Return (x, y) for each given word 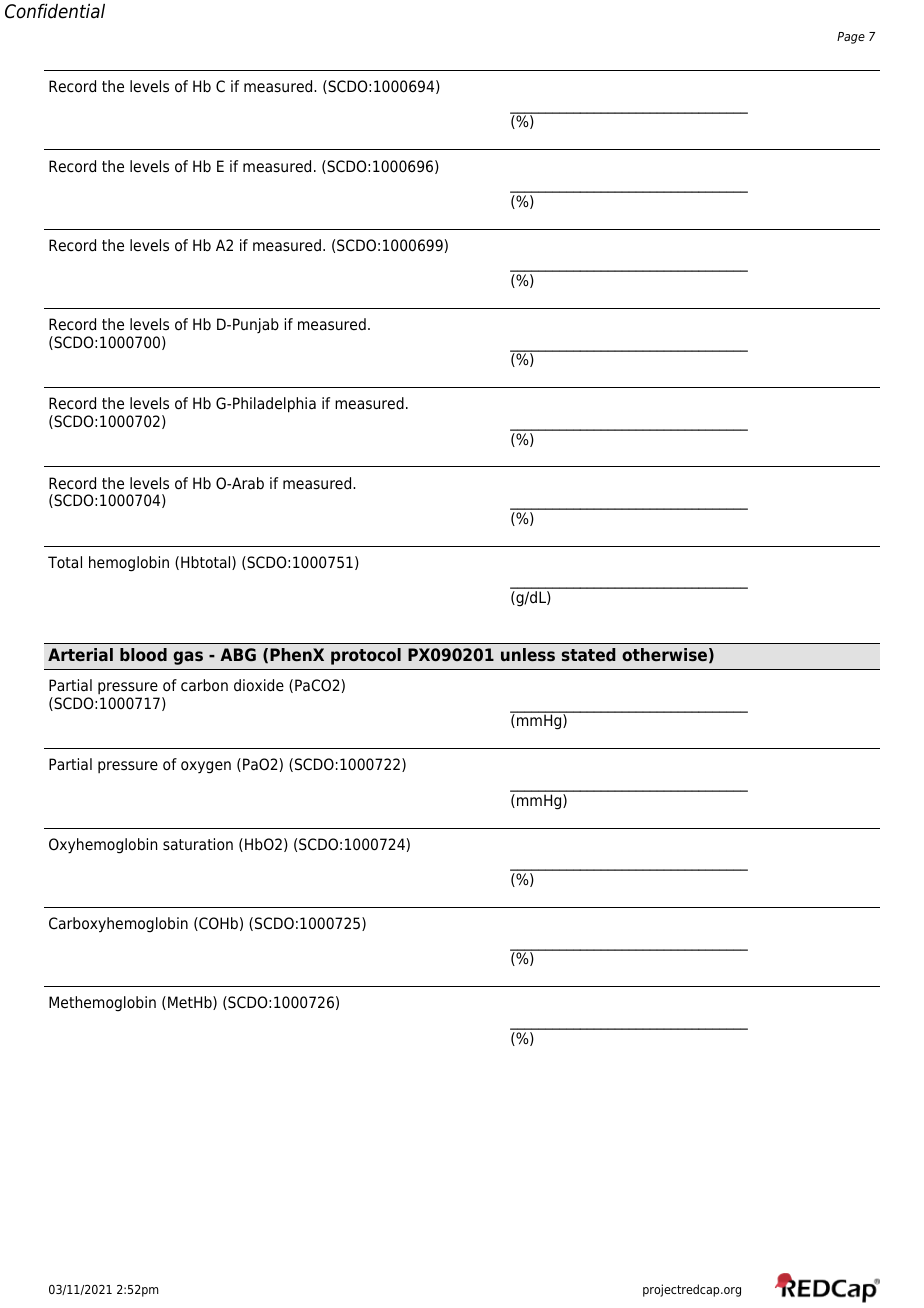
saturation (198, 844)
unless (528, 654)
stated (589, 654)
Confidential (55, 11)
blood (143, 654)
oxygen (206, 767)
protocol (366, 656)
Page (851, 38)
